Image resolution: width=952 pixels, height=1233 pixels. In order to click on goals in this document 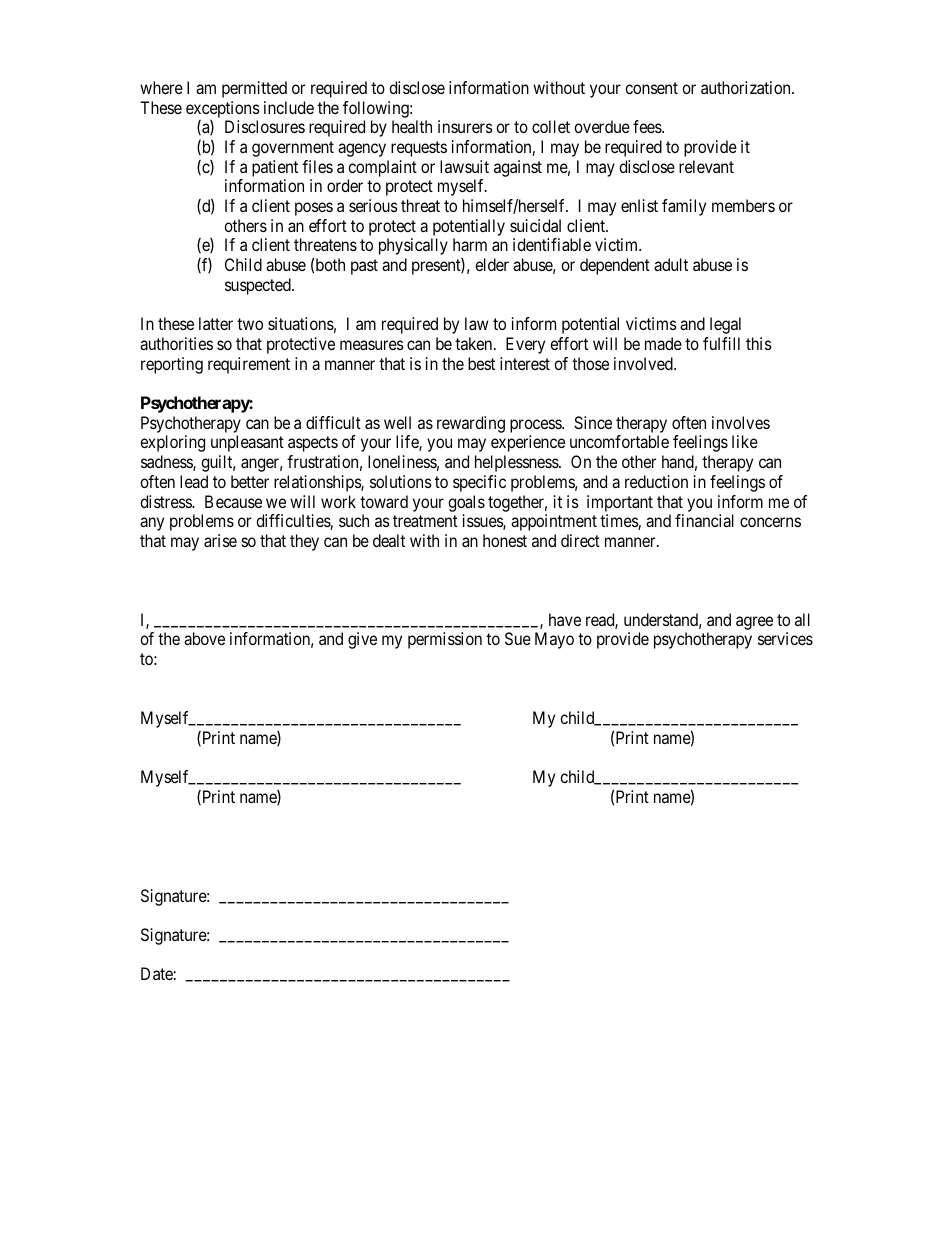, I will do `click(466, 503)`.
